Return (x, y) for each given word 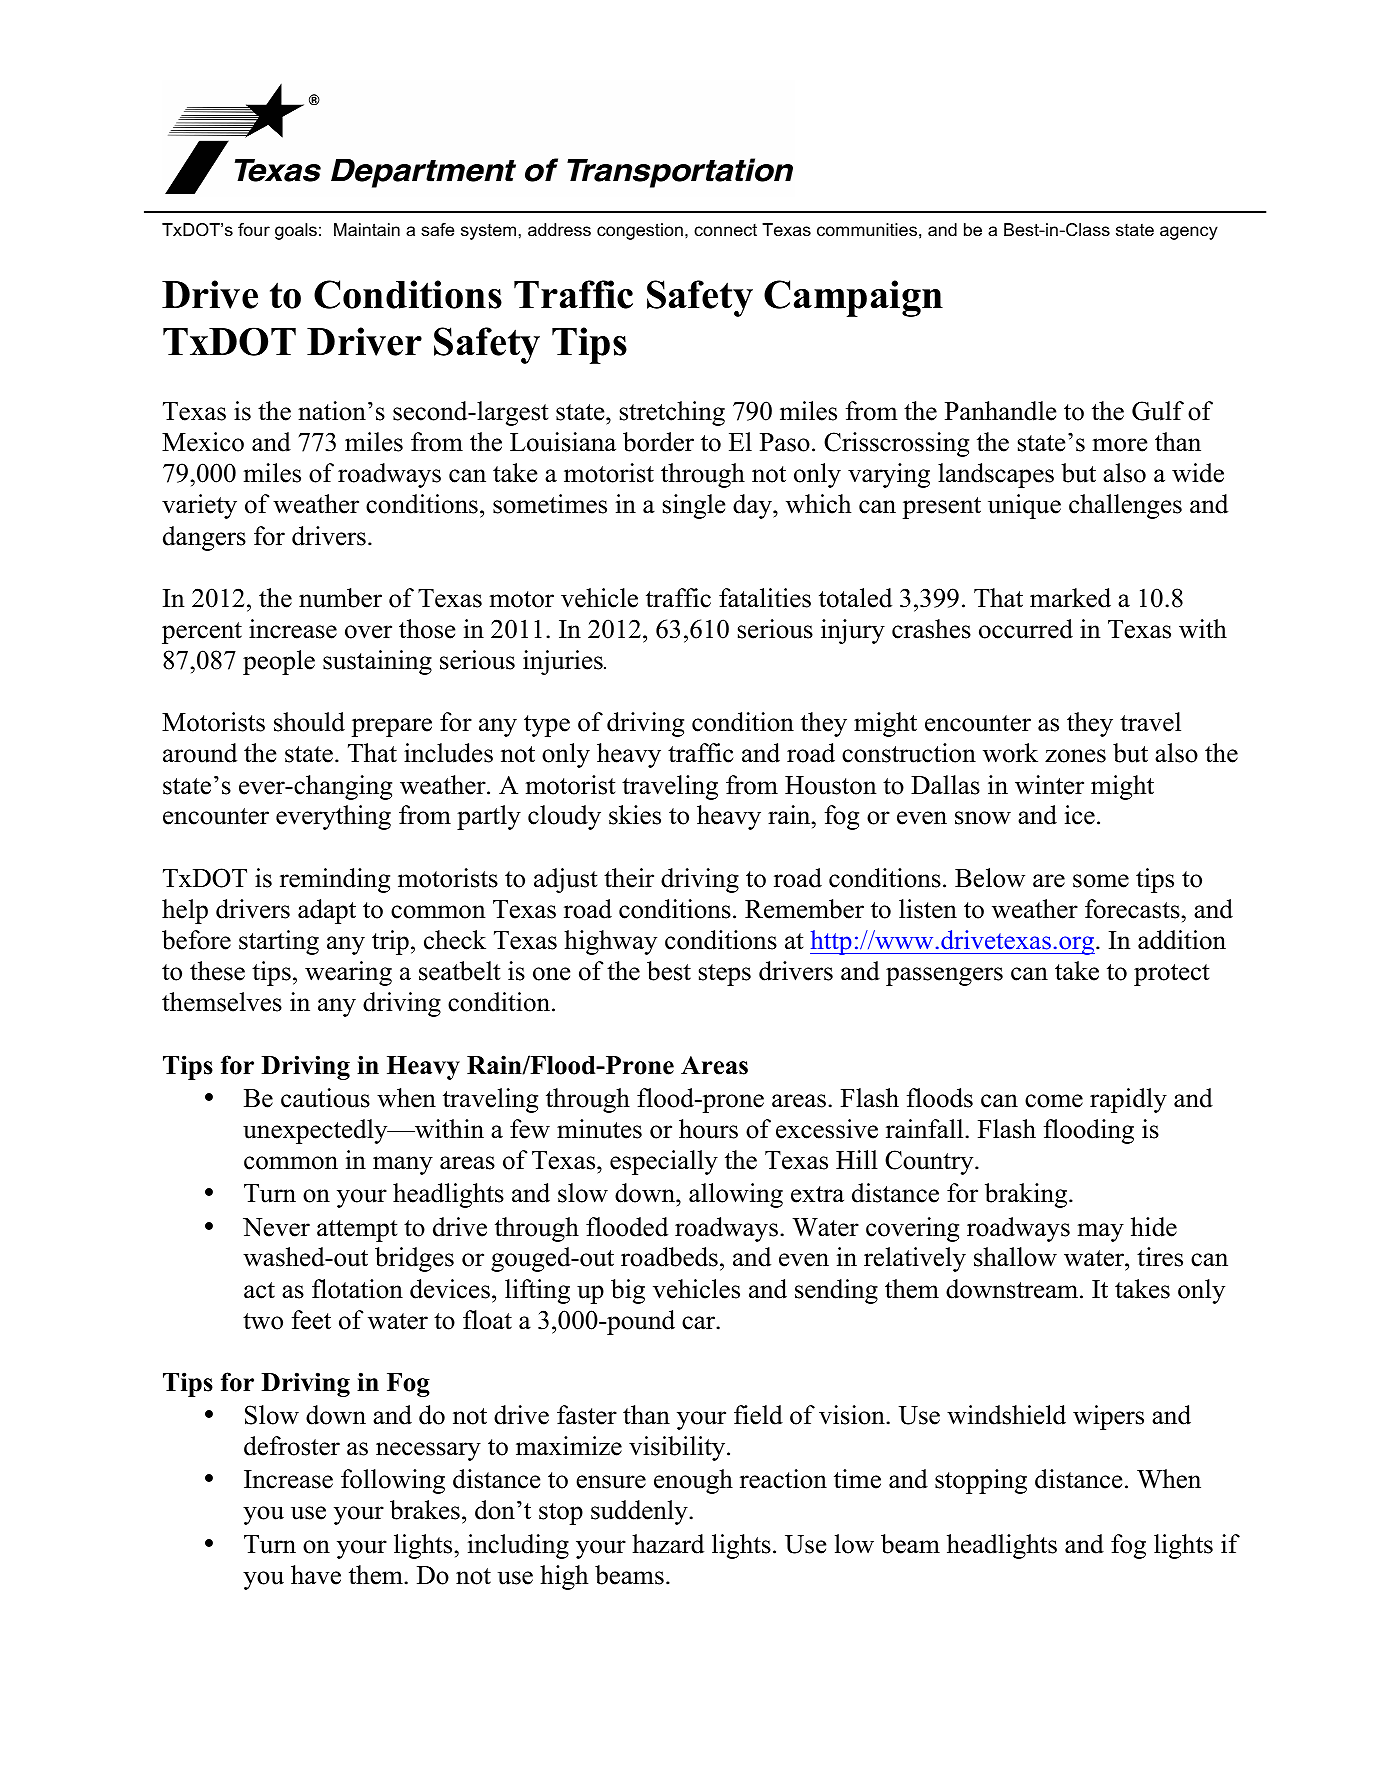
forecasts (1132, 909)
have (316, 1575)
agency (1189, 233)
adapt (327, 911)
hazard (668, 1544)
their (629, 878)
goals (296, 231)
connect (725, 230)
